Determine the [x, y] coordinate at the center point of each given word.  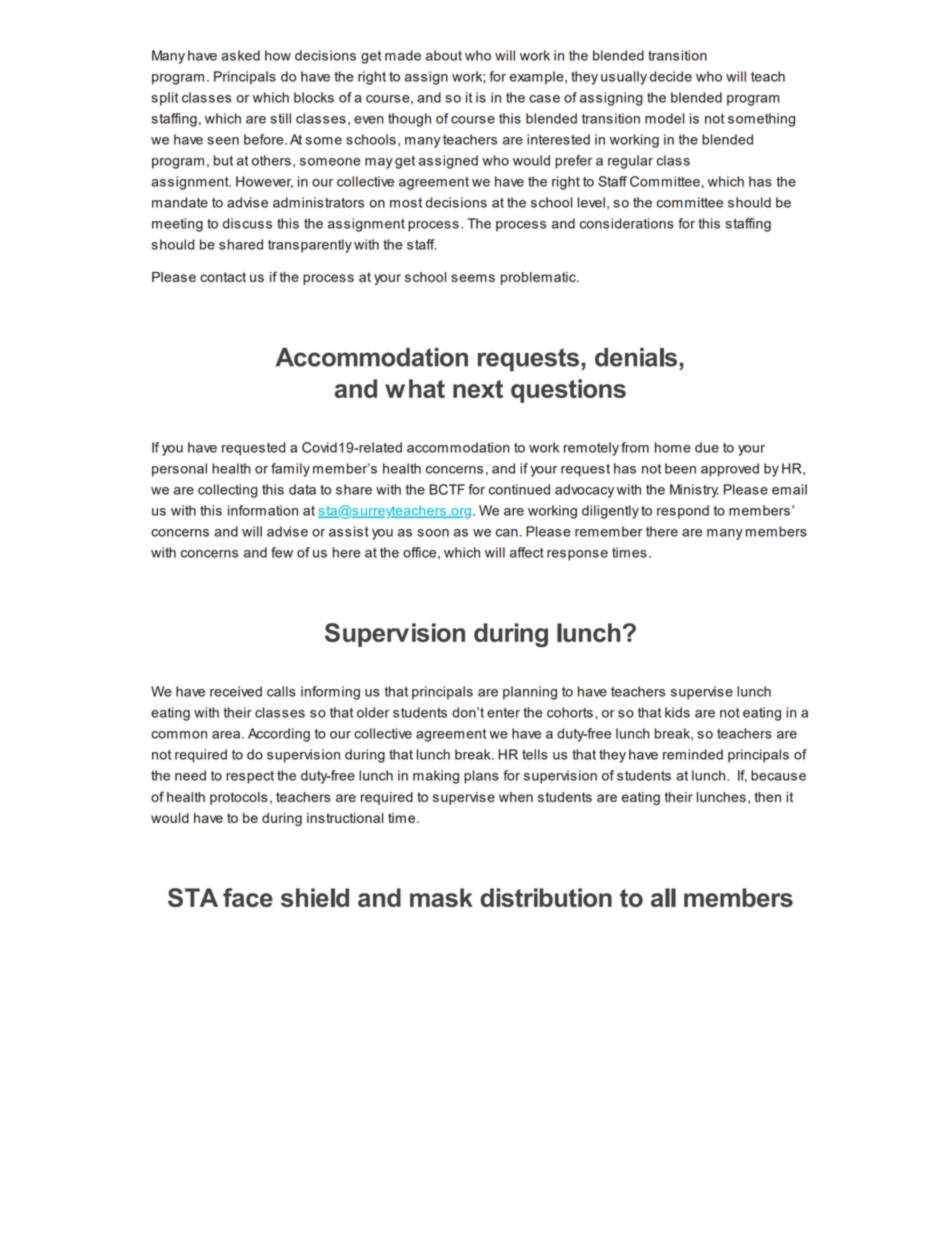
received [236, 691]
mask [441, 897]
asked [240, 55]
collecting [228, 491]
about [444, 55]
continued [519, 489]
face [248, 897]
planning [530, 693]
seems [473, 278]
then [767, 797]
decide [670, 76]
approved [730, 470]
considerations [627, 223]
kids [677, 712]
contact [223, 277]
